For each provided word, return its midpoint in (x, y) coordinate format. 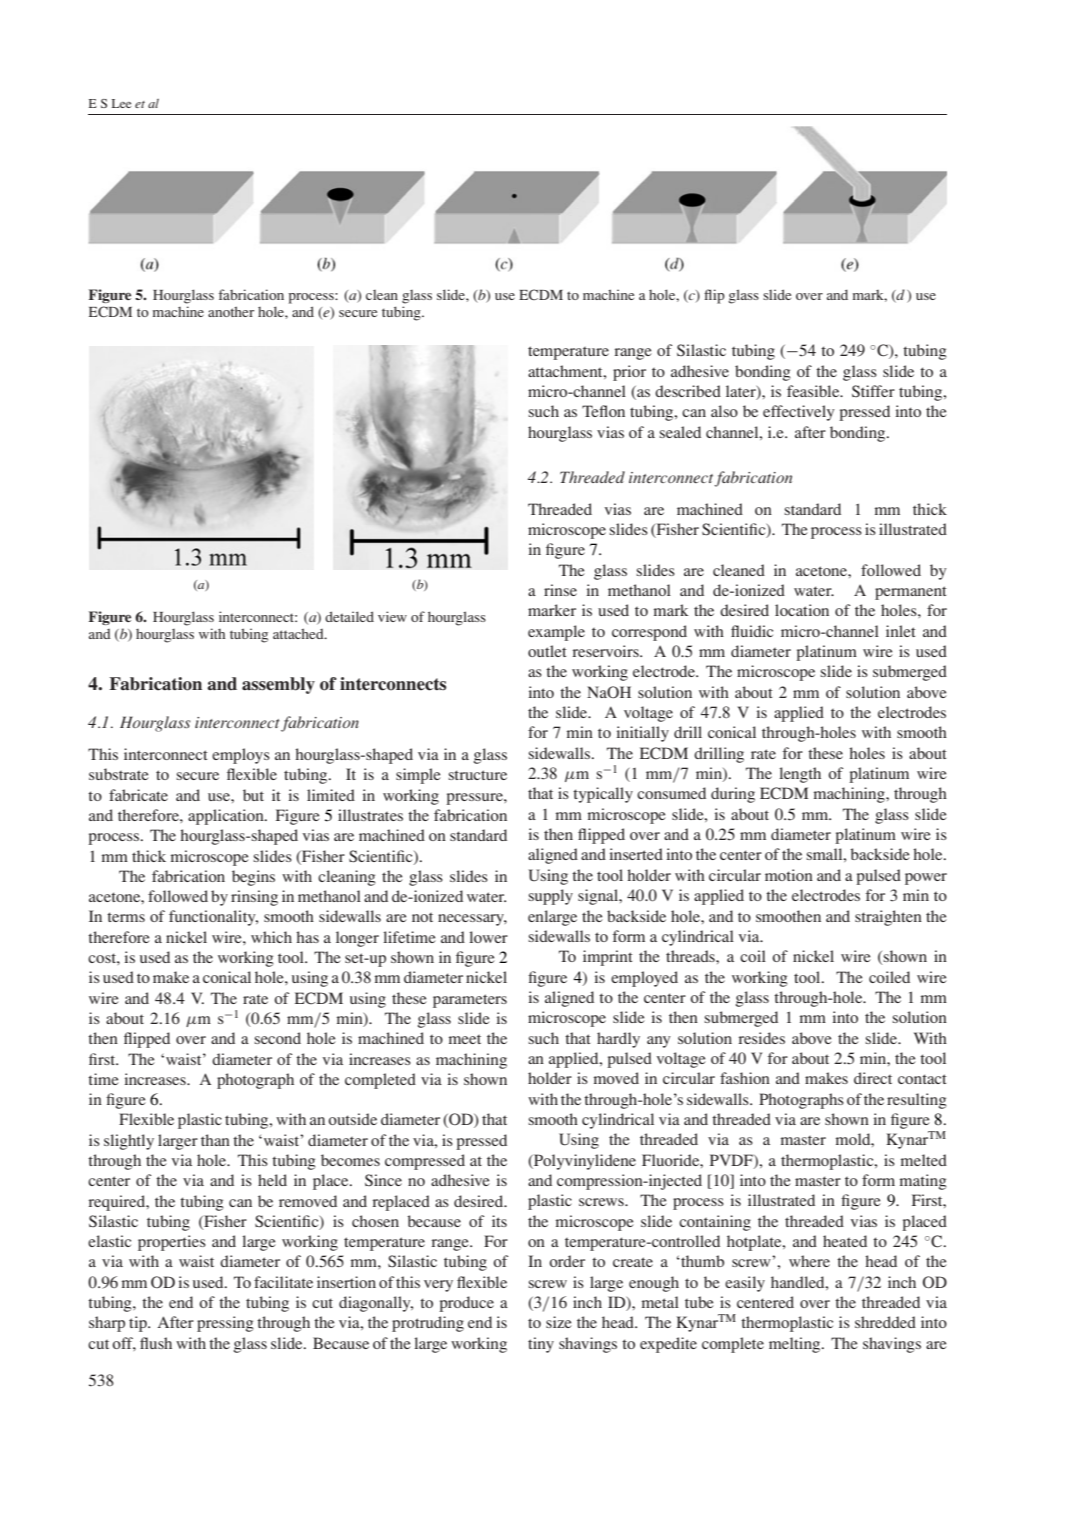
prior (629, 373)
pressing (225, 1324)
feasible (814, 391)
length (800, 775)
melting (796, 1345)
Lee (121, 103)
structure (477, 775)
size (559, 1322)
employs (241, 756)
